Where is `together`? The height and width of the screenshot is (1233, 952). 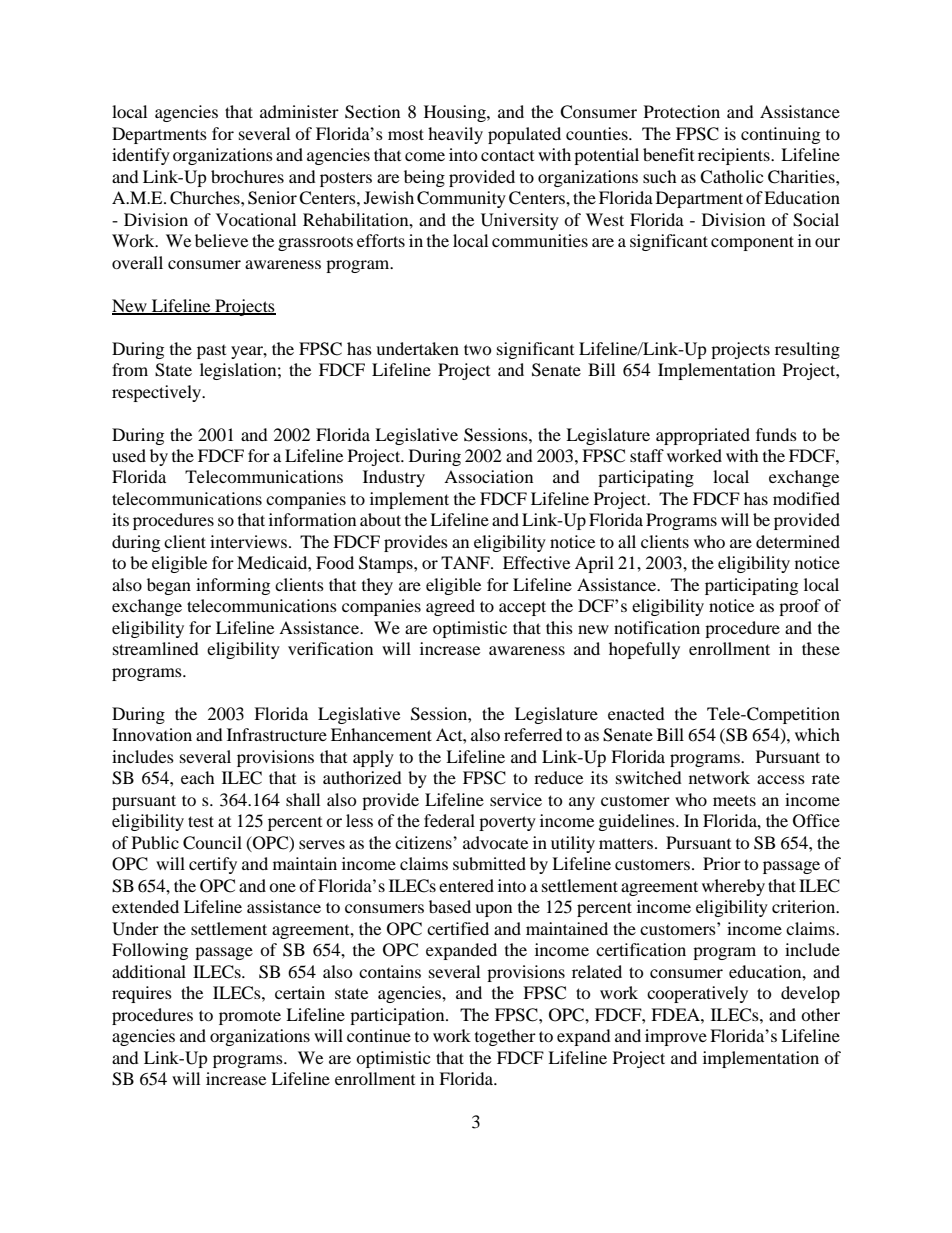 together is located at coordinates (505, 1037).
